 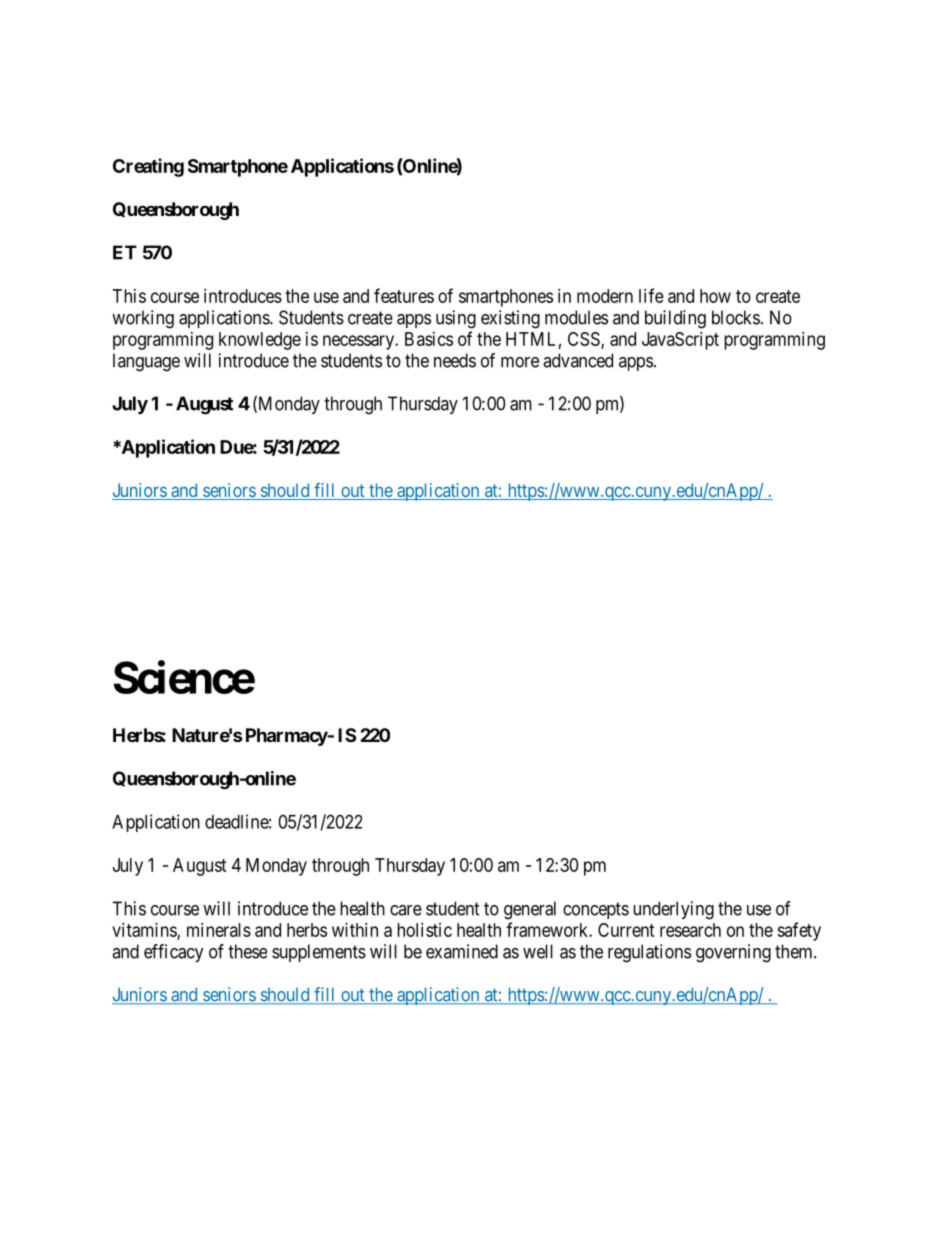 What do you see at coordinates (219, 930) in the screenshot?
I see `minerals` at bounding box center [219, 930].
